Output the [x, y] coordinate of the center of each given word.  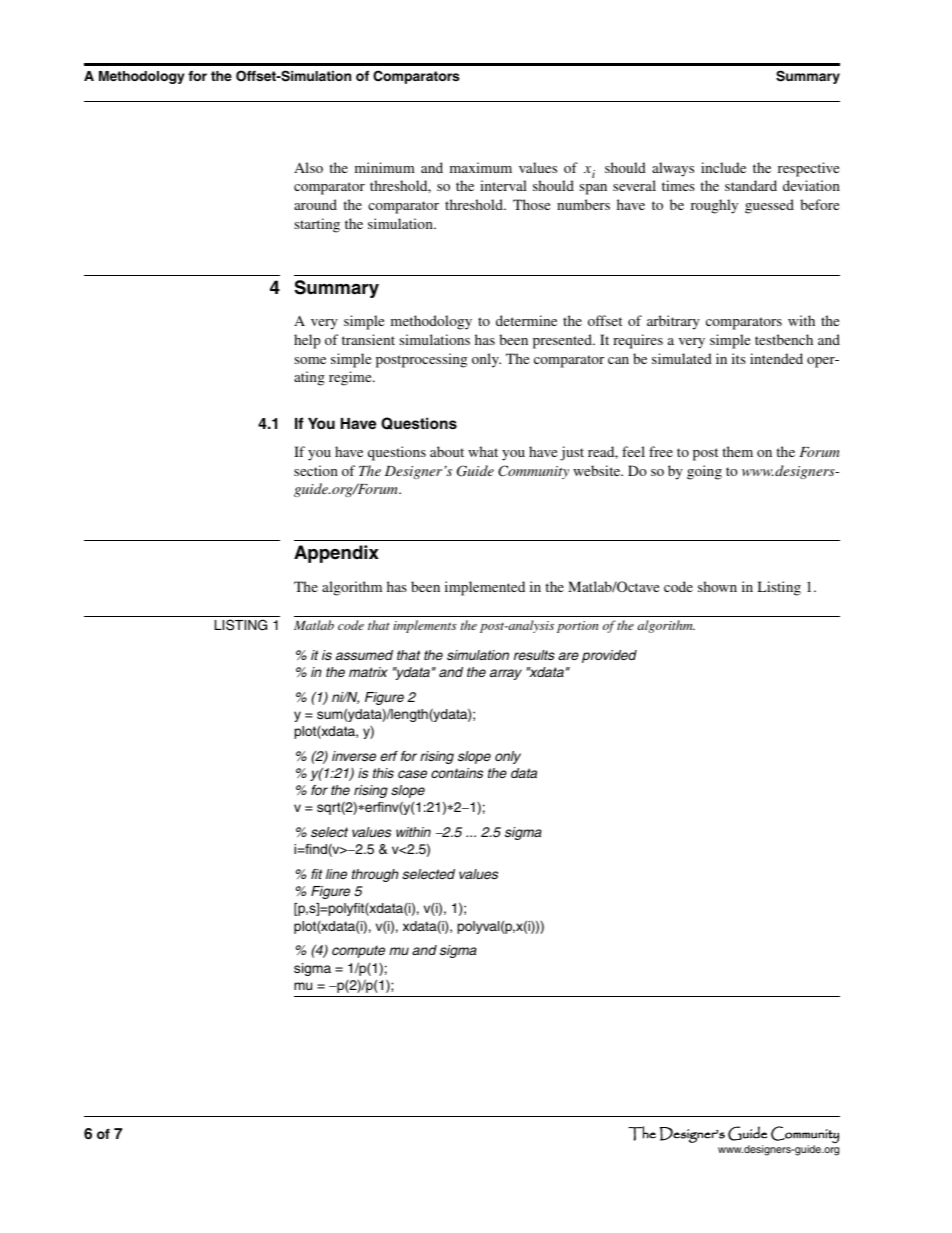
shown [717, 586]
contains [457, 773]
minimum [385, 167]
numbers [583, 204]
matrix [368, 672]
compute [358, 951]
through [375, 875]
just [572, 453]
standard [751, 185]
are [568, 656]
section [316, 470]
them [737, 451]
